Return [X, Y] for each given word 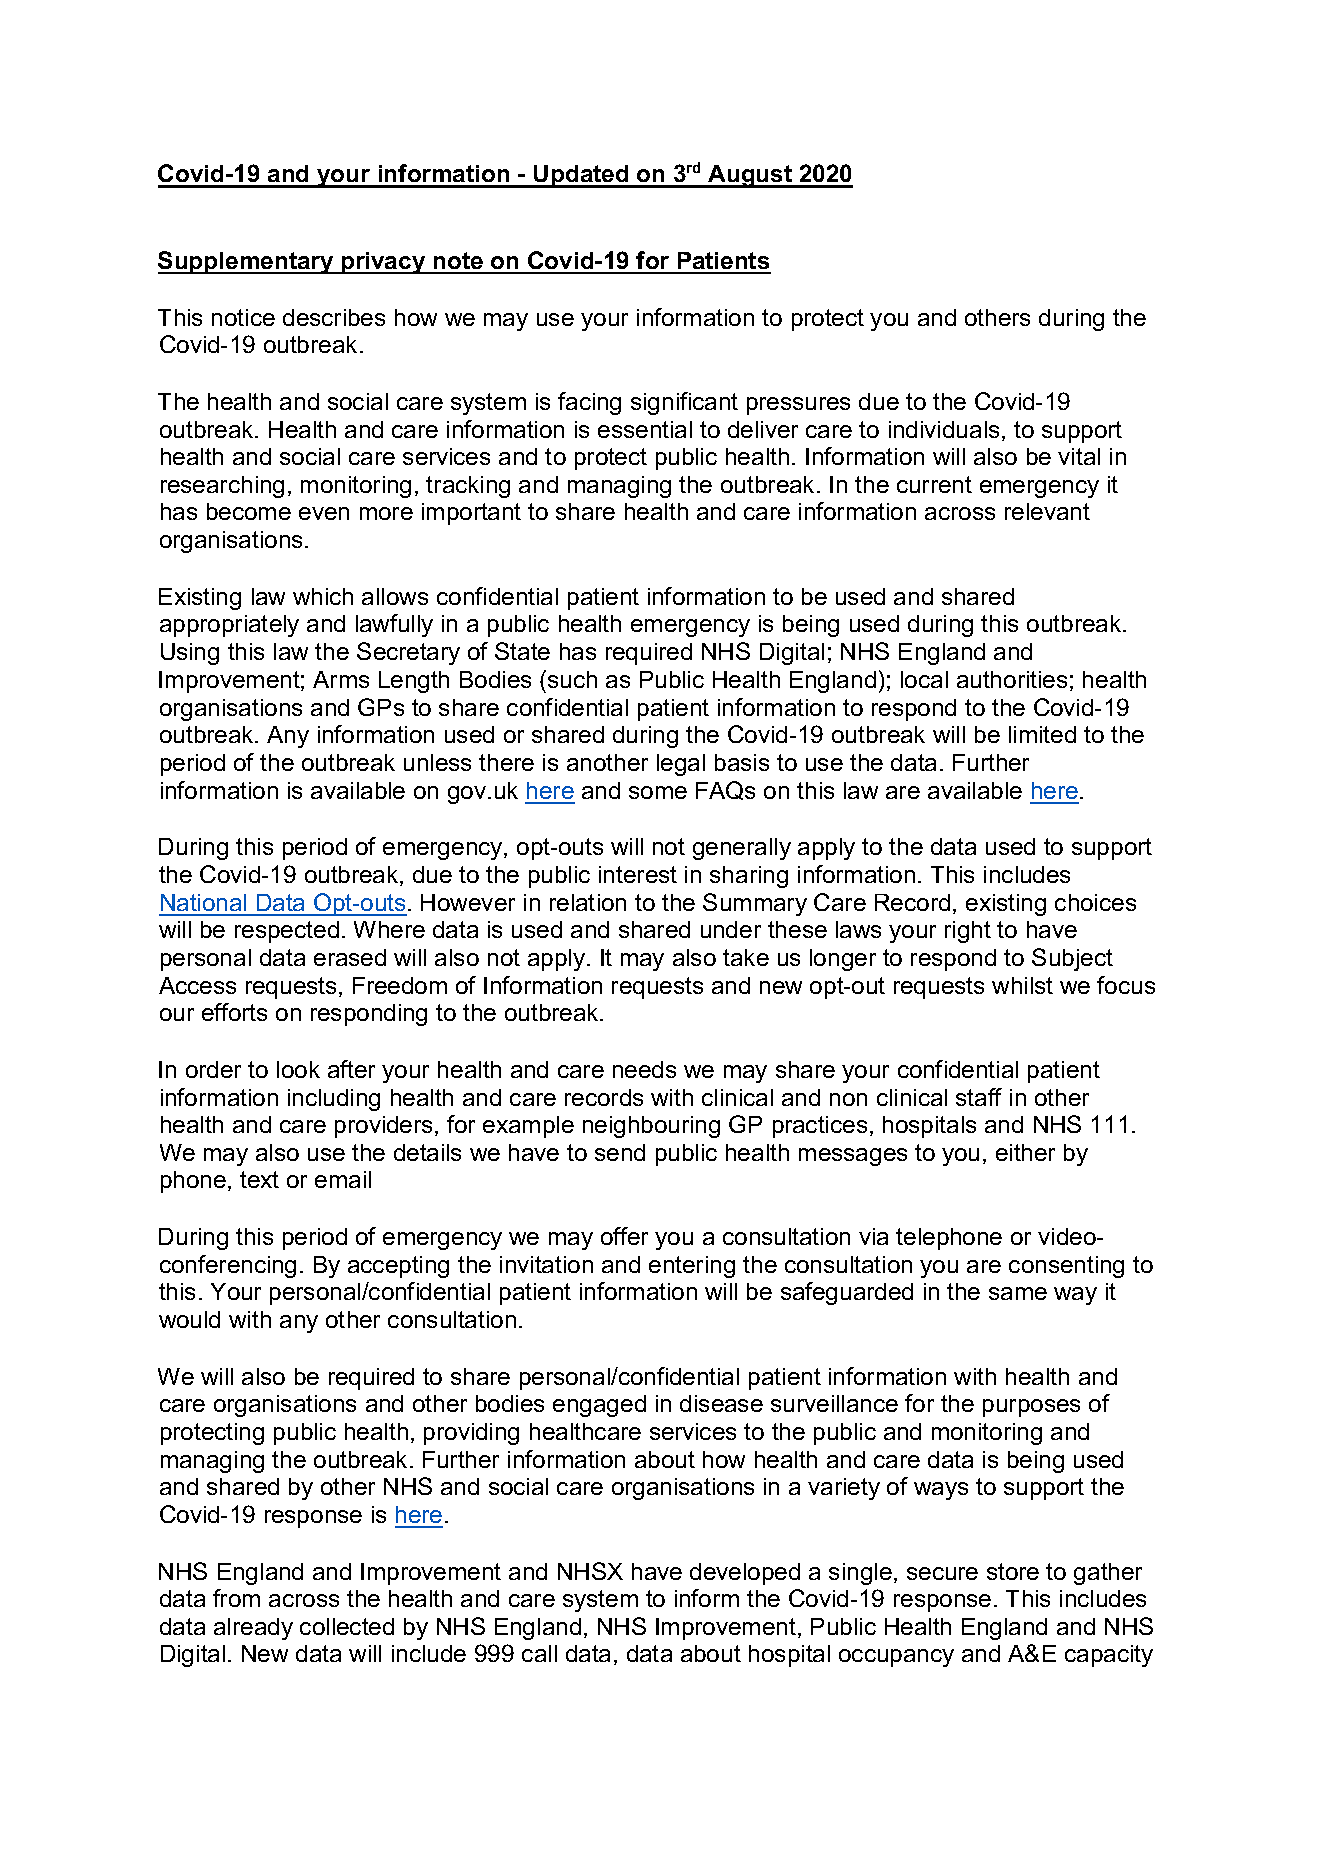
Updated [581, 176]
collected [347, 1626]
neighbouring [651, 1127]
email [343, 1179]
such [572, 679]
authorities [1012, 679]
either [1025, 1152]
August [750, 176]
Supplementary [247, 262]
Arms [341, 679]
